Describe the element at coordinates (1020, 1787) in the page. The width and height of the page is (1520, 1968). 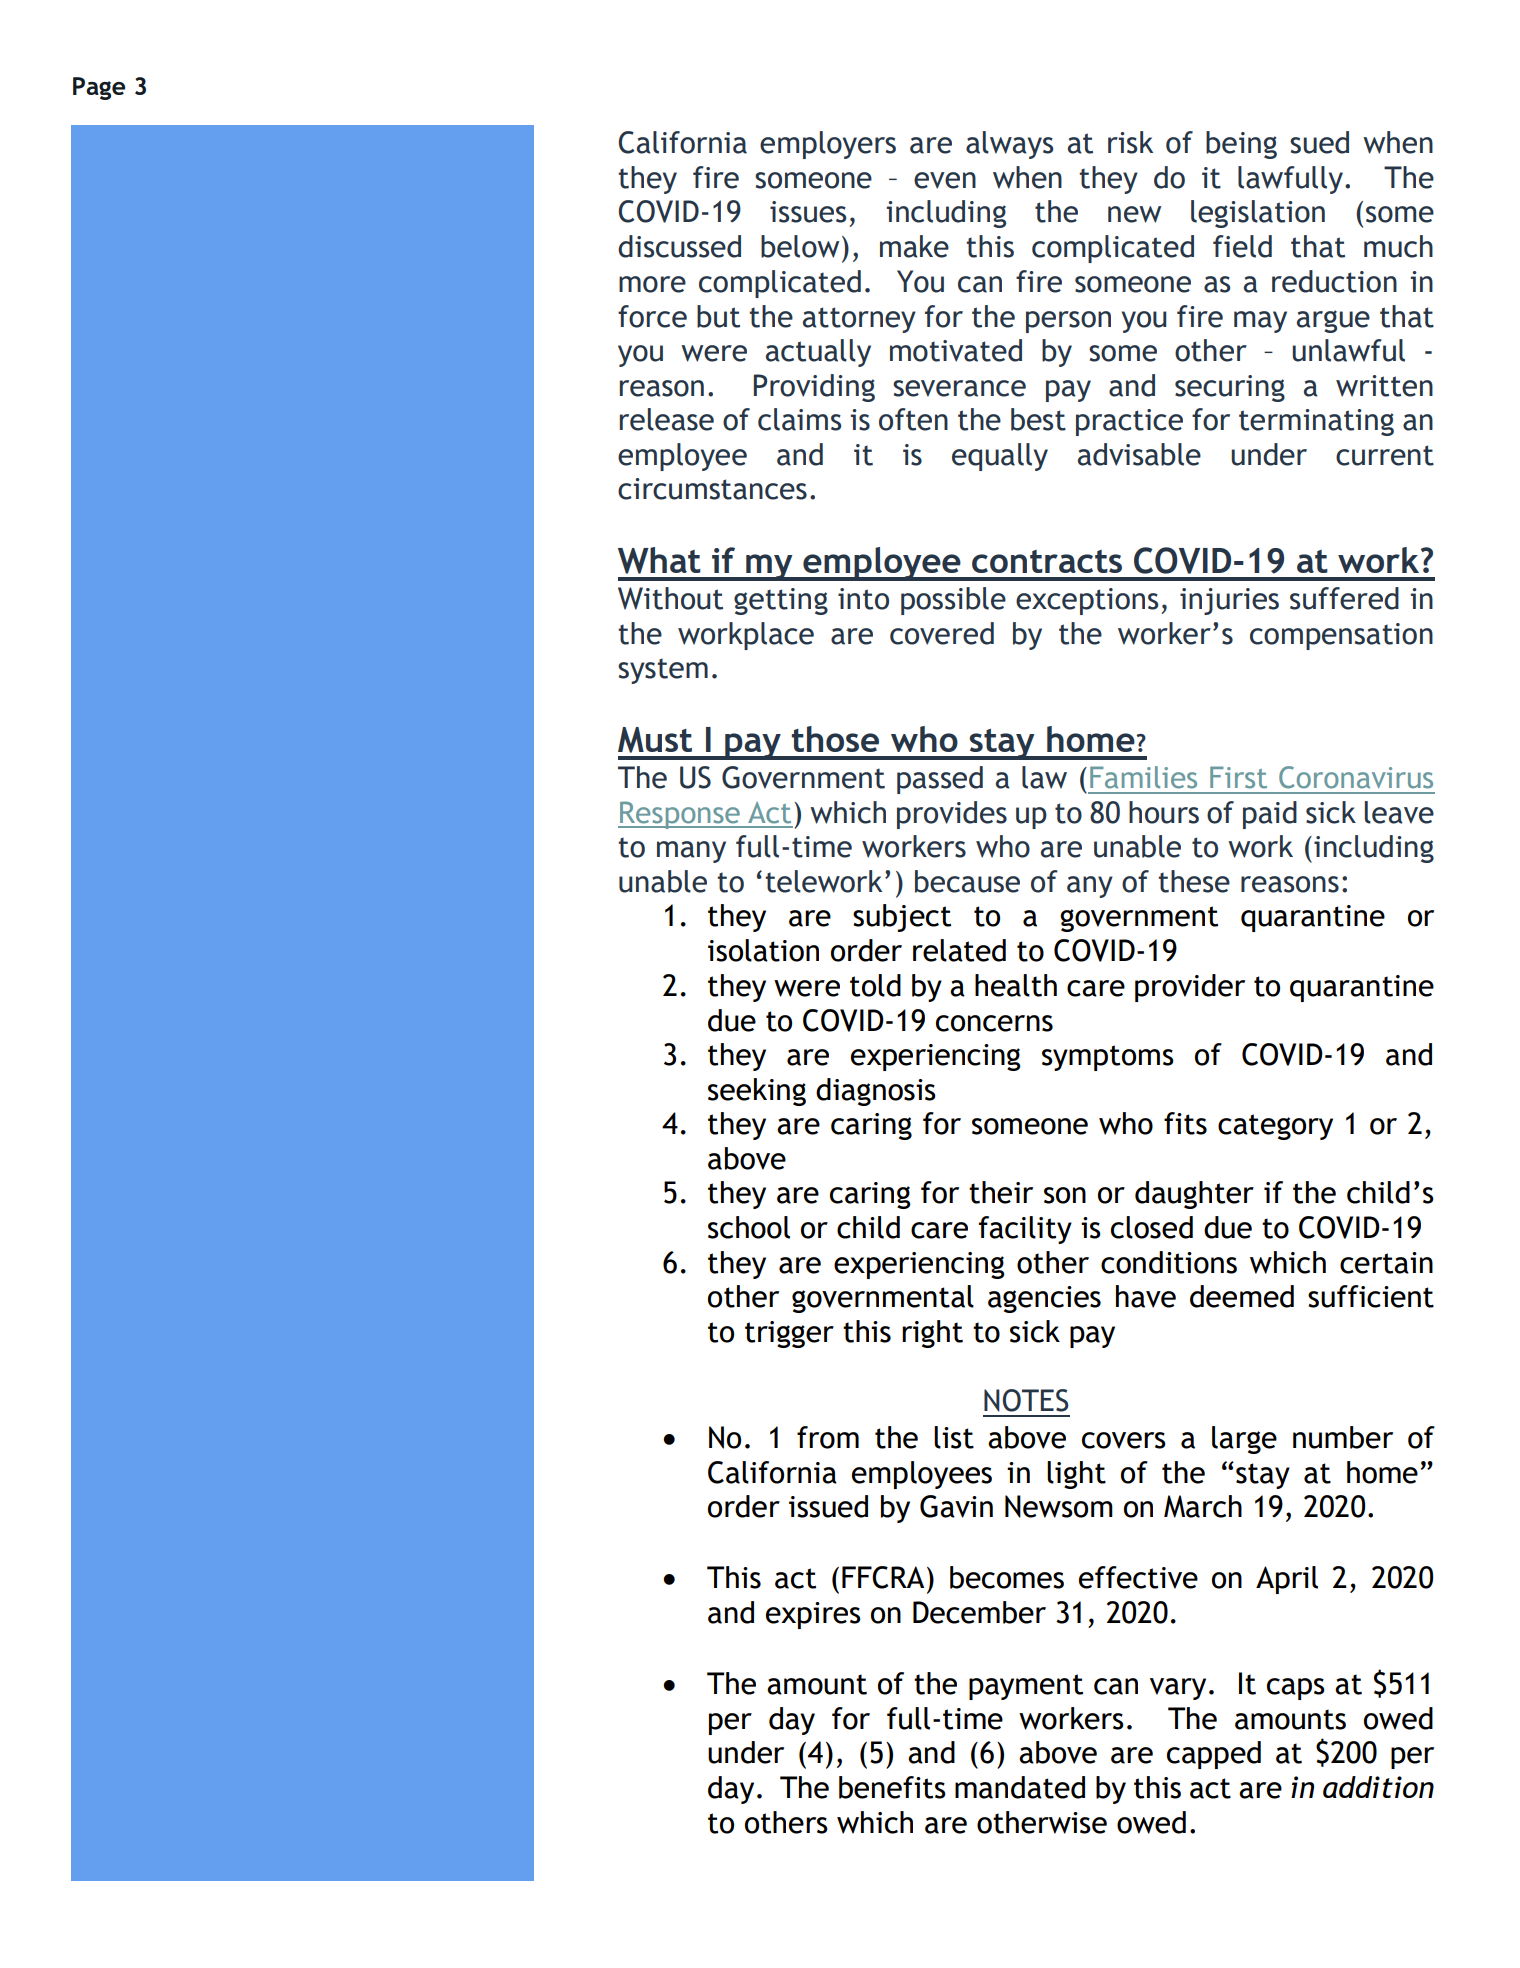
I see `mandated` at that location.
